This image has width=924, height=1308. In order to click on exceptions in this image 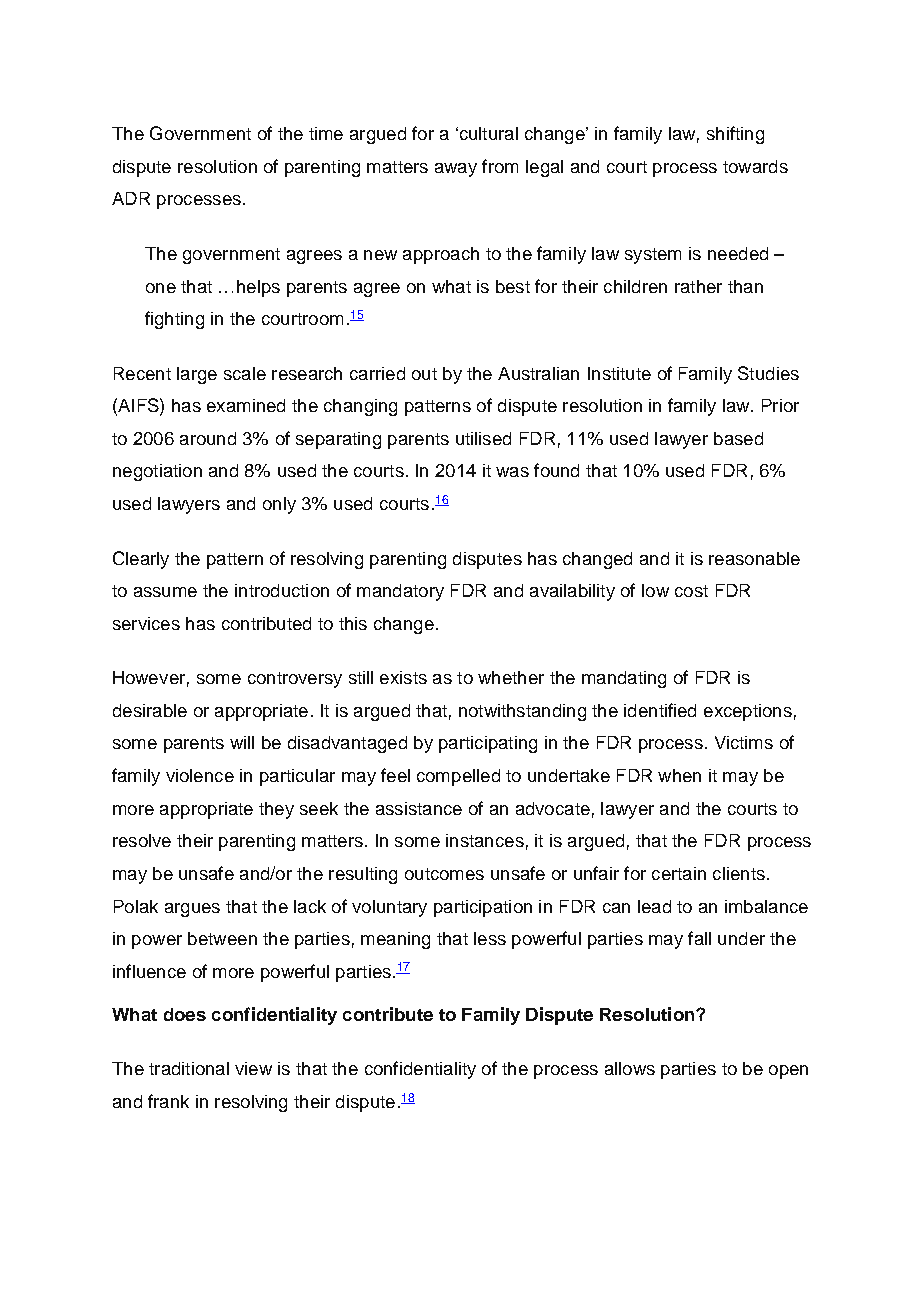, I will do `click(748, 712)`.
